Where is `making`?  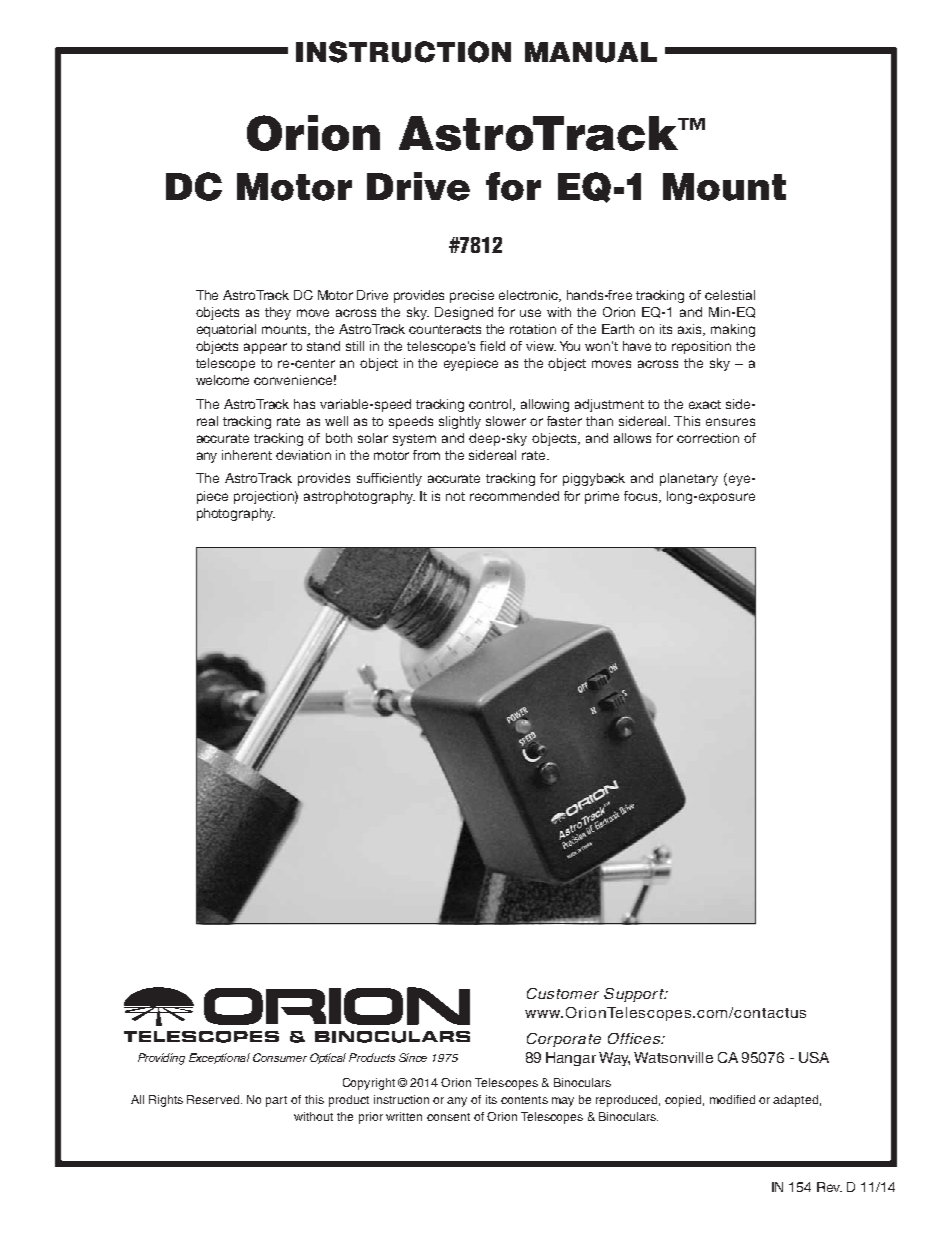
making is located at coordinates (733, 330).
